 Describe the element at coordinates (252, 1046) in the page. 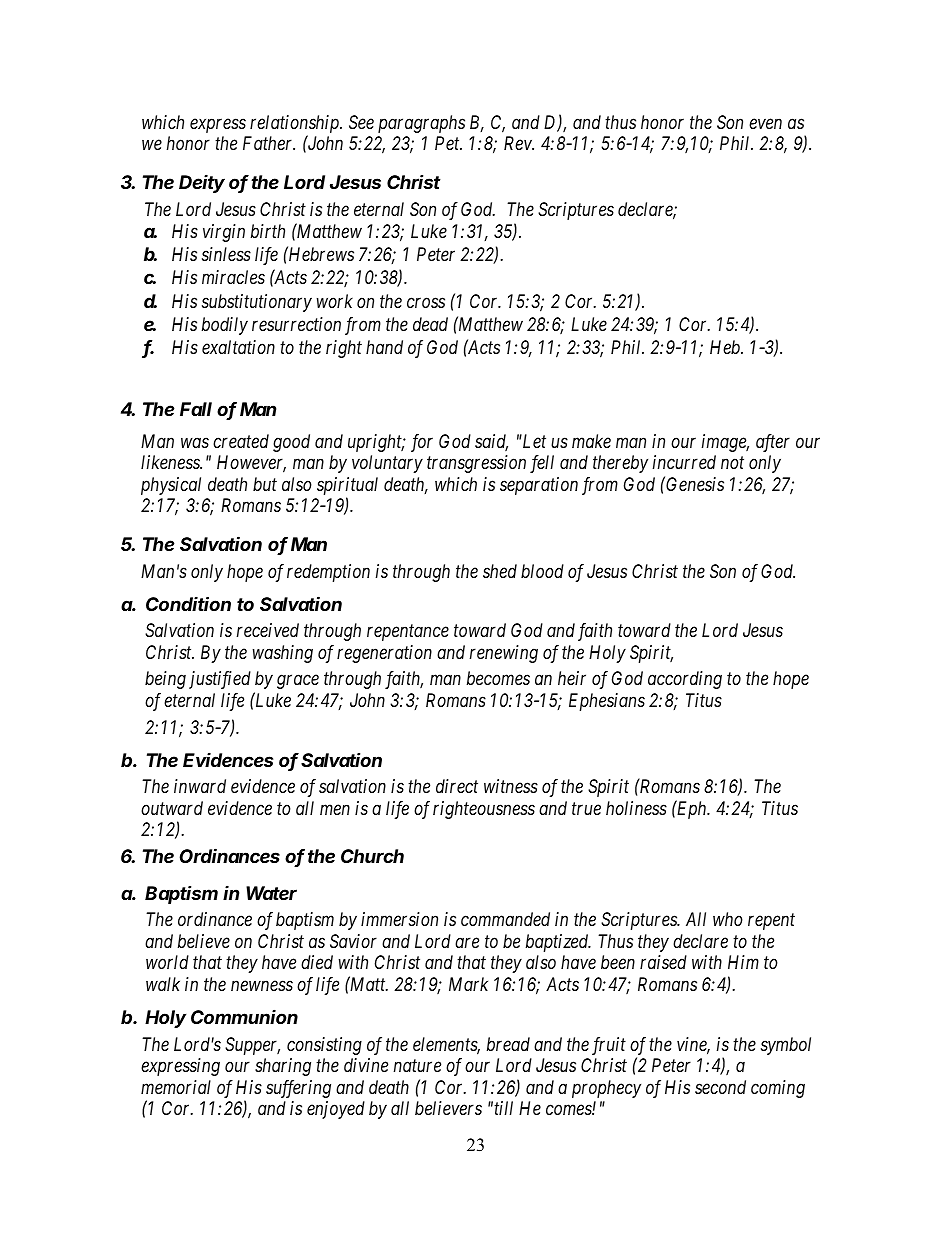

I see `Supper` at that location.
